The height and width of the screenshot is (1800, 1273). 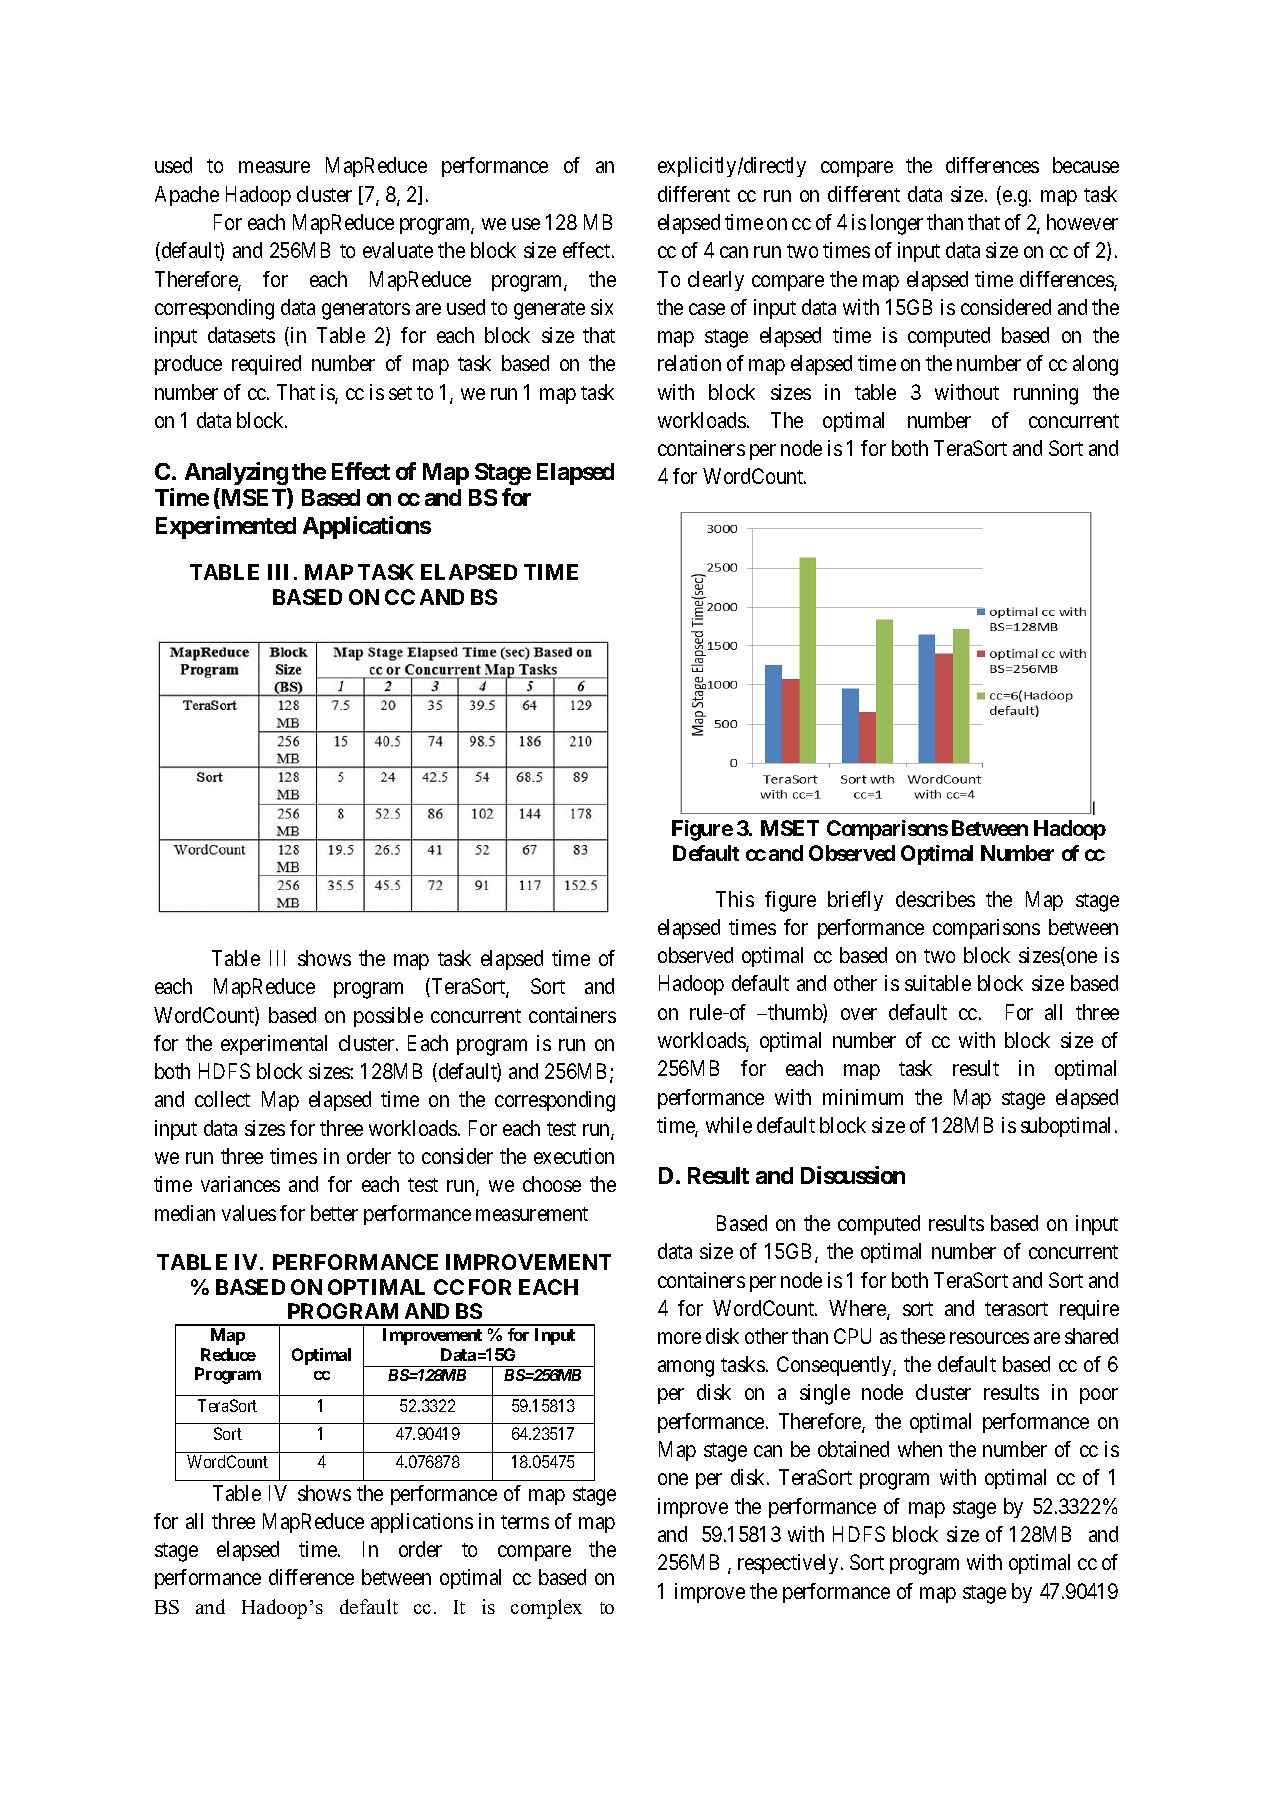 What do you see at coordinates (716, 281) in the screenshot?
I see `clearly` at bounding box center [716, 281].
